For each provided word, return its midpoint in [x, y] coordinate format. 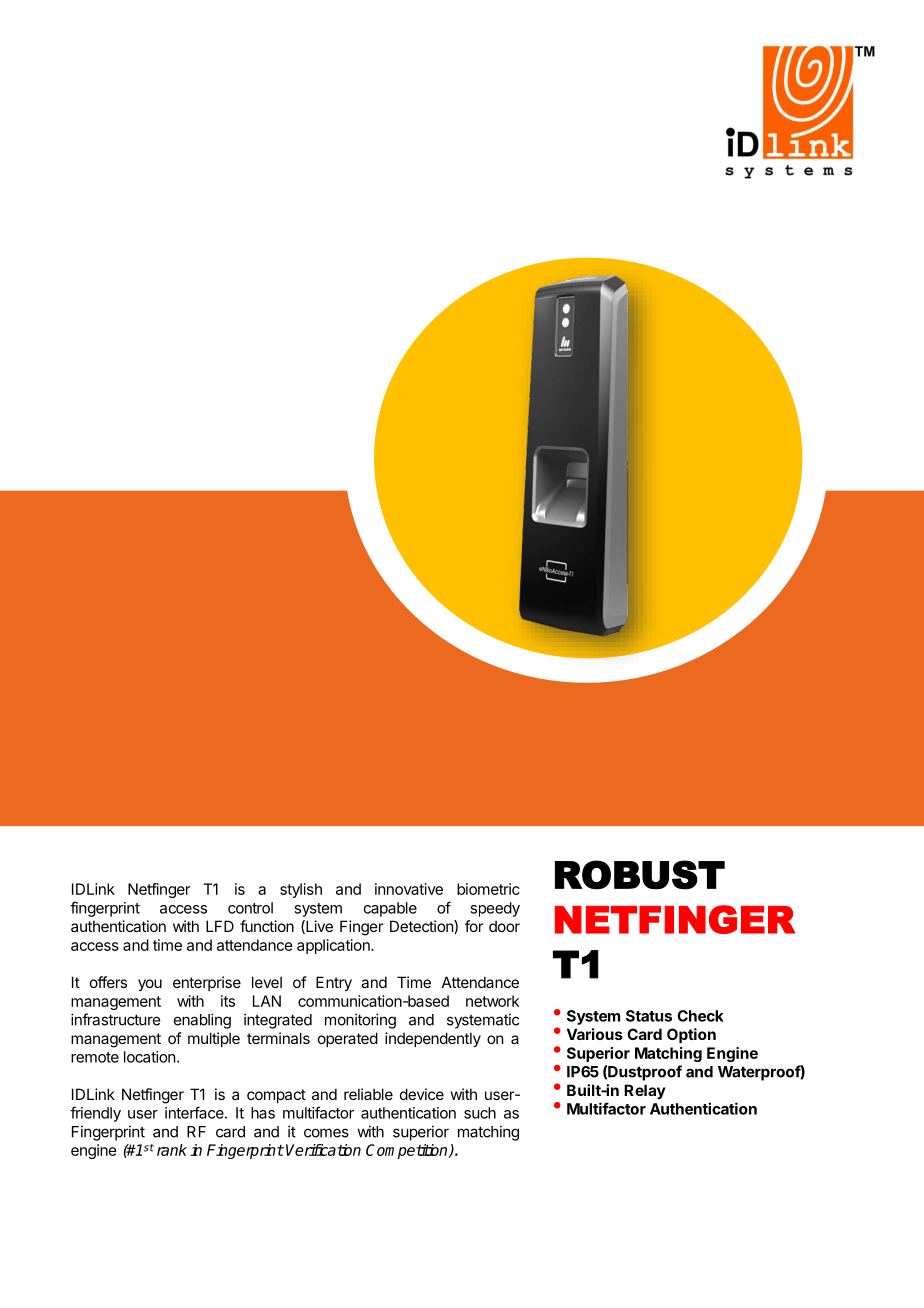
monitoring [360, 1021]
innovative [409, 889]
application [334, 946]
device [422, 1094]
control [250, 908]
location [149, 1057]
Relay [645, 1091]
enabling [202, 1021]
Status [649, 1016]
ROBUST [640, 875]
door [504, 926]
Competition [408, 1151]
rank [172, 1150]
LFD [220, 926]
